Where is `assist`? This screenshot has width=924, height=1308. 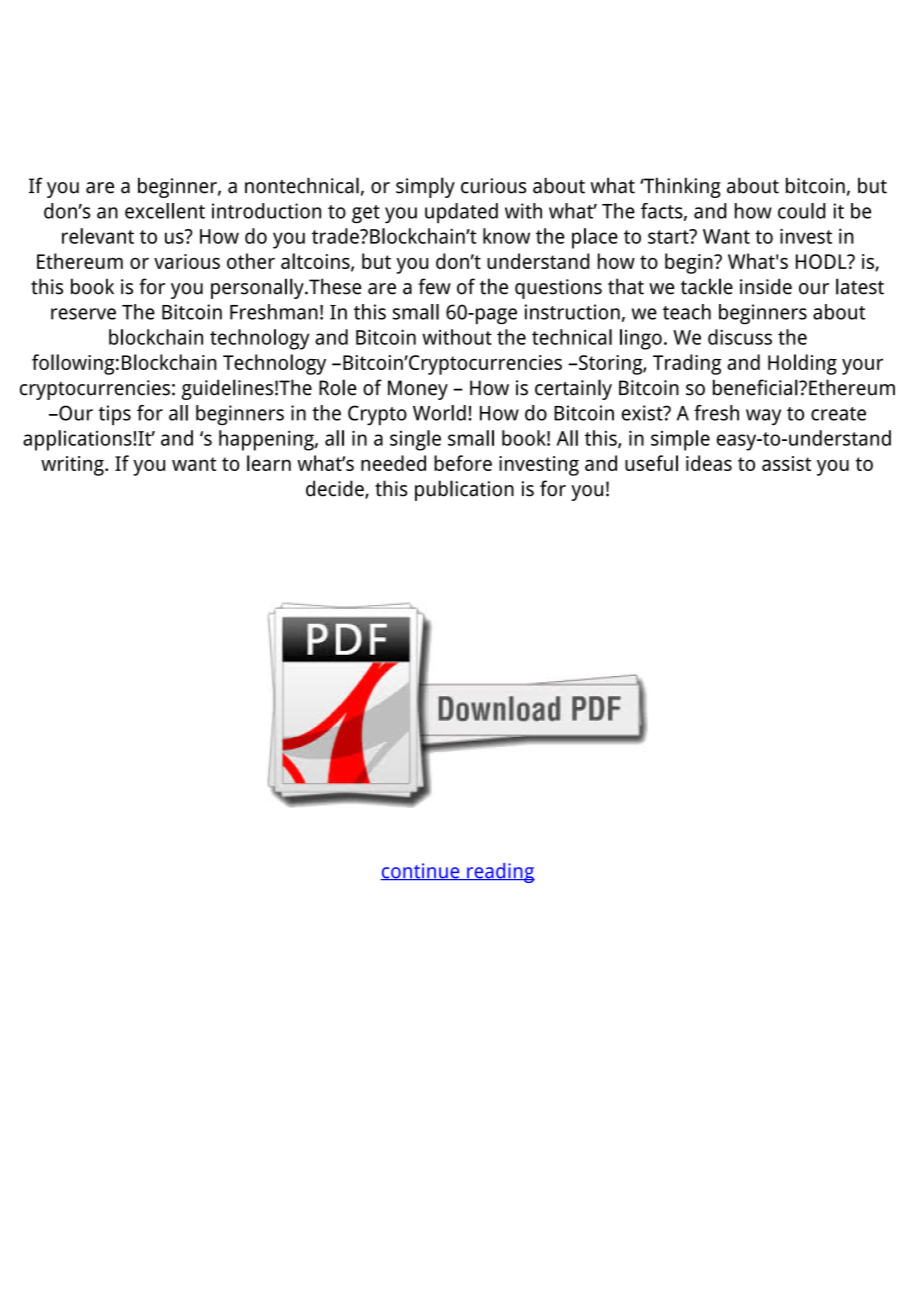 assist is located at coordinates (786, 463).
